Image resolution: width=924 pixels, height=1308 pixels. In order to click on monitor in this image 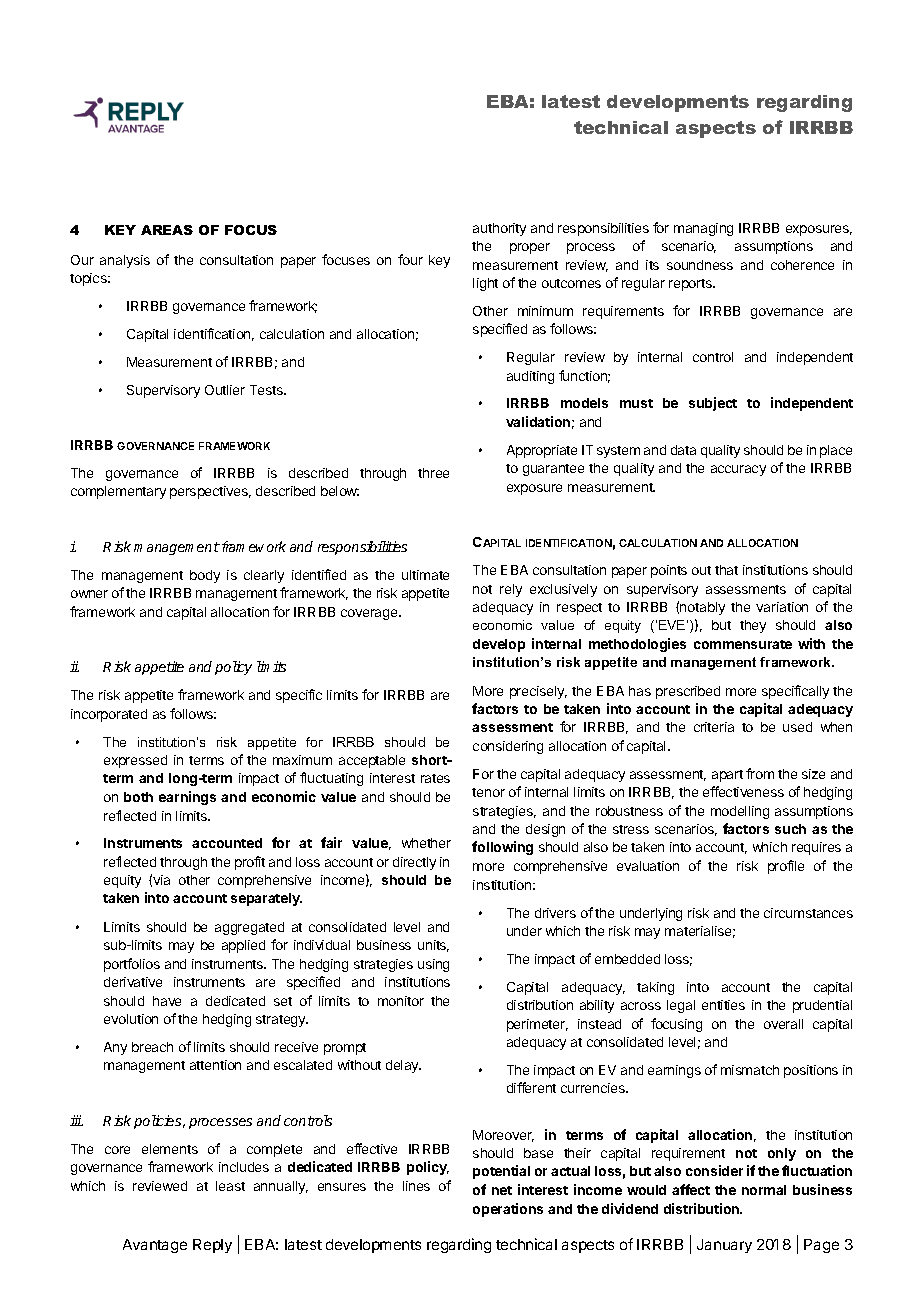, I will do `click(401, 1001)`.
